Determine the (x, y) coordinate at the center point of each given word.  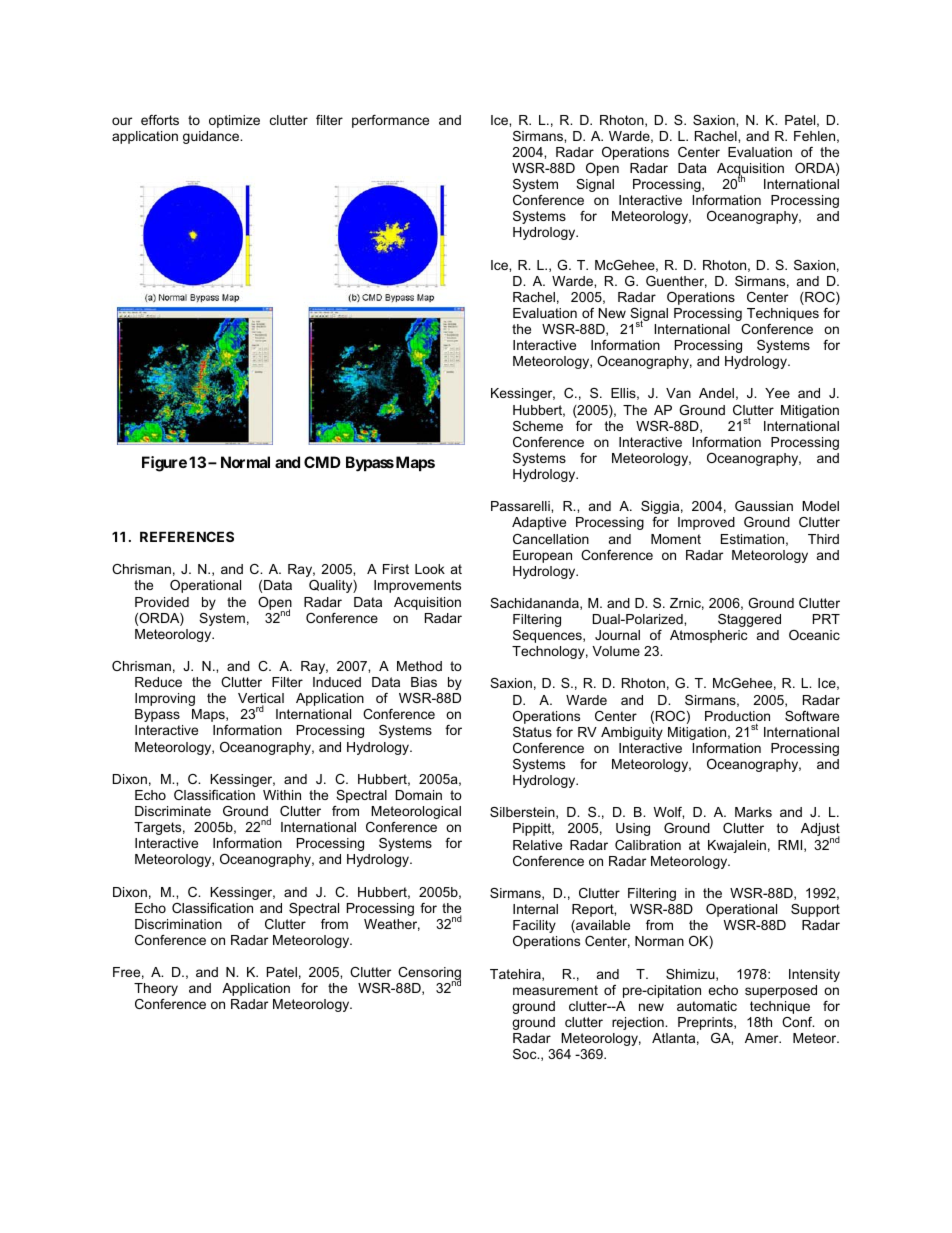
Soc (526, 1054)
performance (390, 121)
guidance (212, 137)
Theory (156, 989)
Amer (763, 1038)
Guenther (676, 282)
